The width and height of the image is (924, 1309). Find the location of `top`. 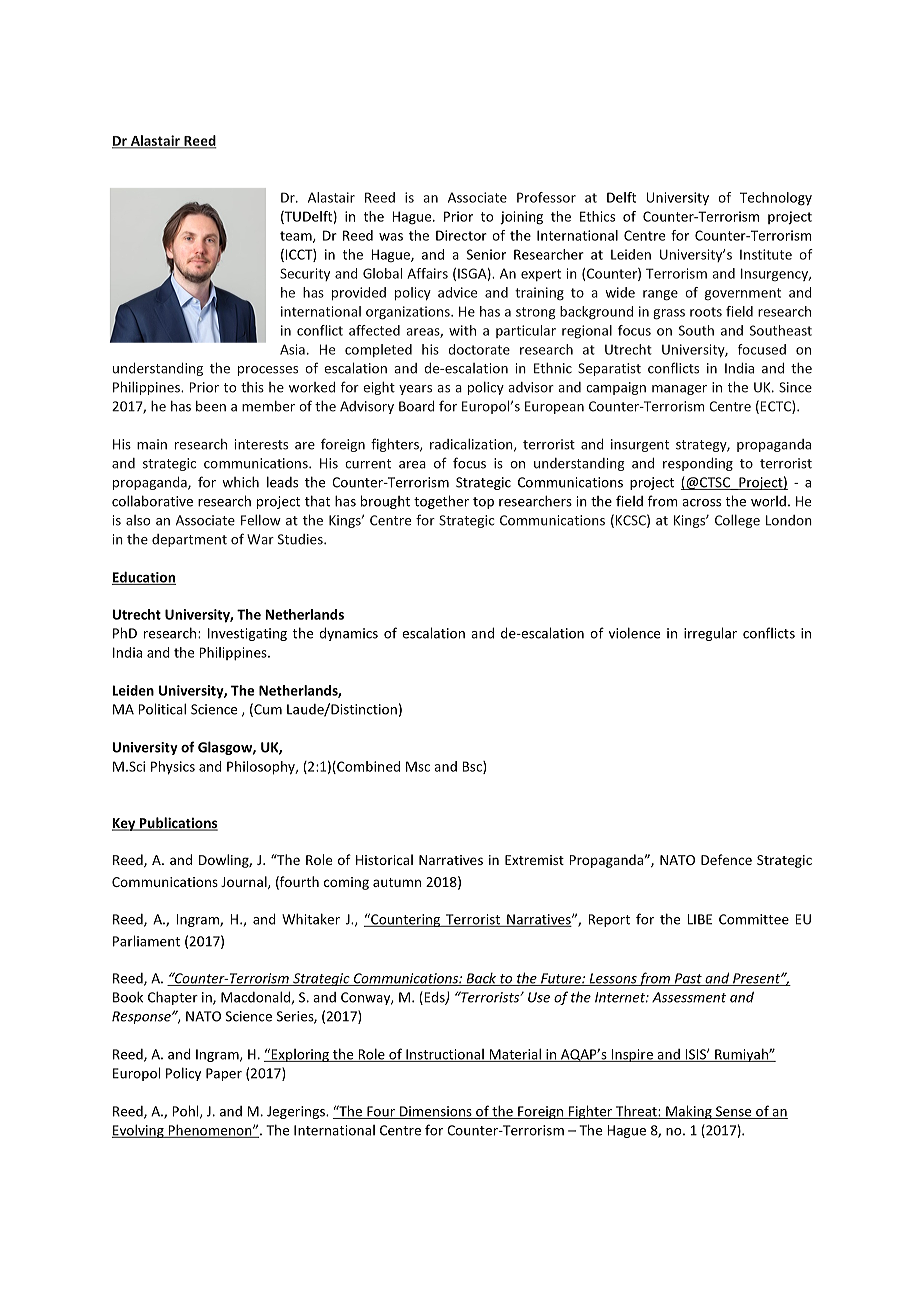

top is located at coordinates (483, 503).
